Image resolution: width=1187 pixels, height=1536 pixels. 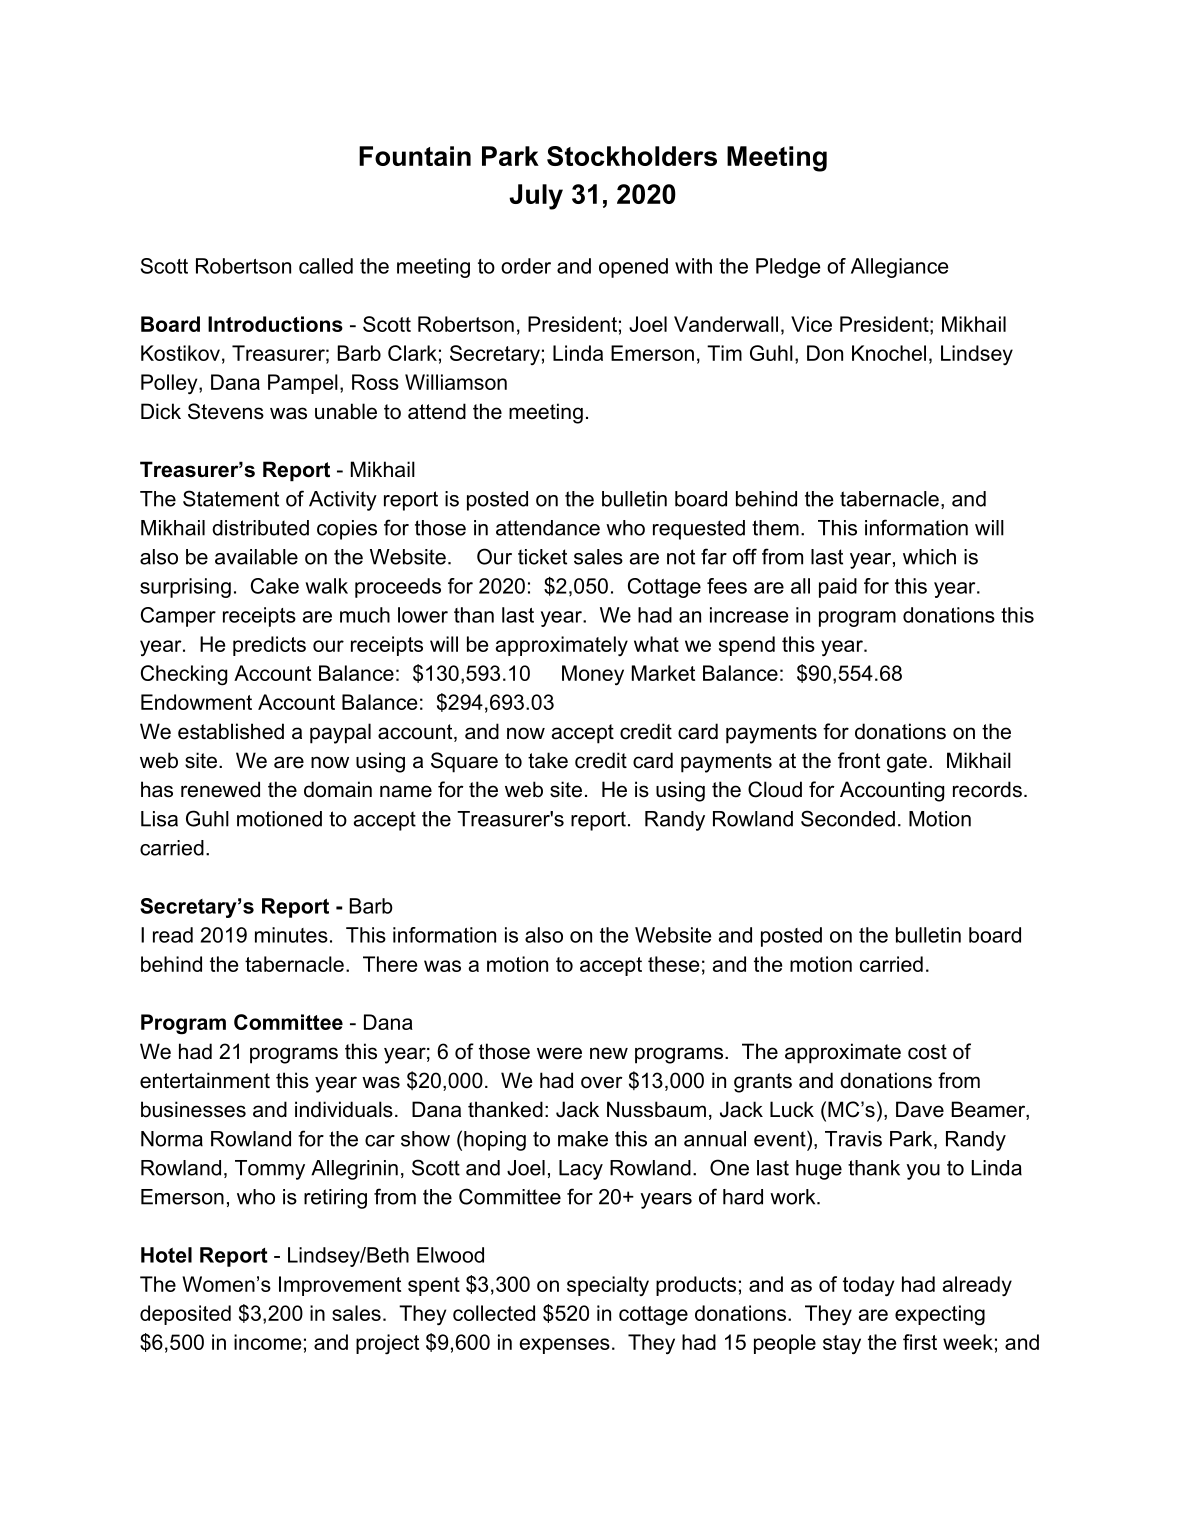 I want to click on these, so click(x=673, y=964).
